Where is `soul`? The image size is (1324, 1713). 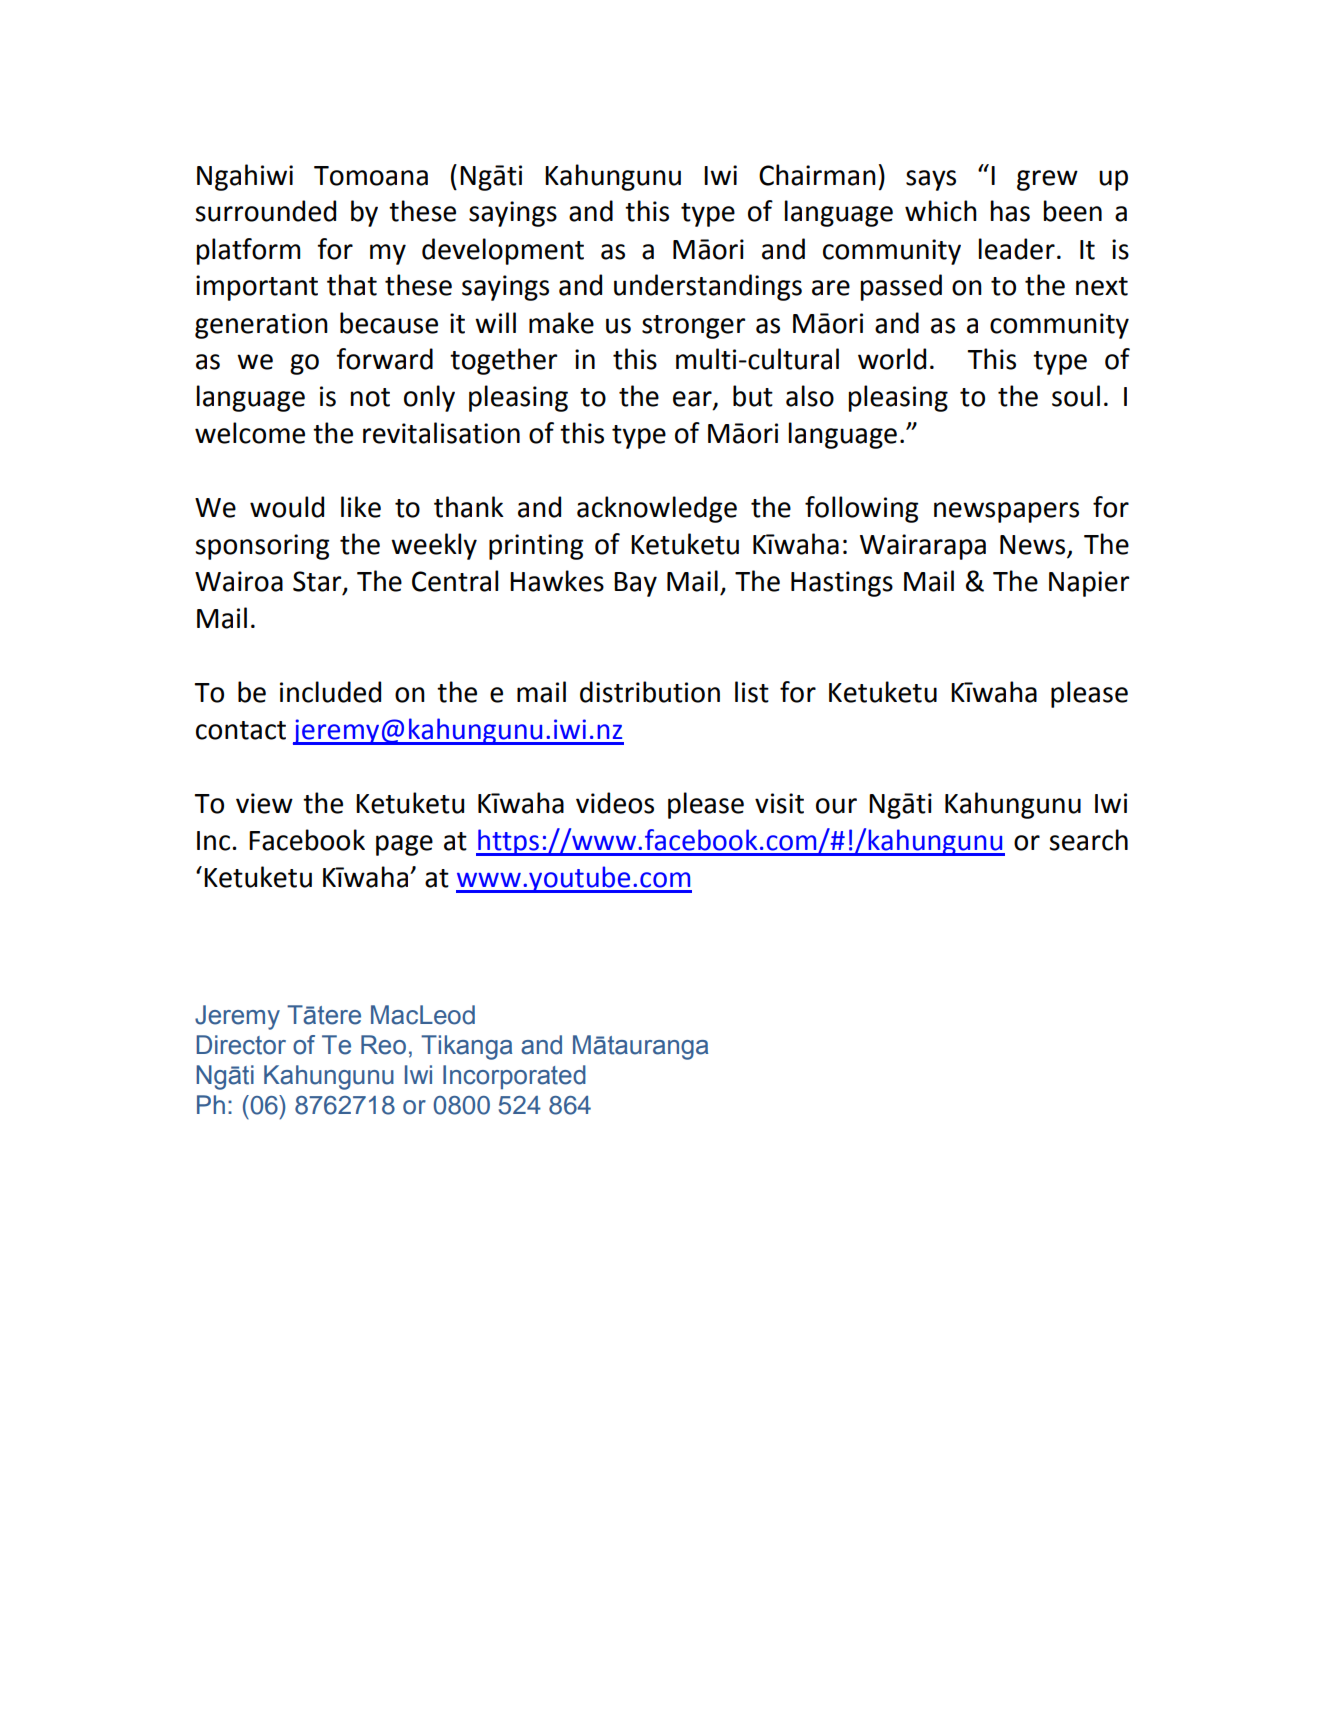 soul is located at coordinates (1076, 396).
